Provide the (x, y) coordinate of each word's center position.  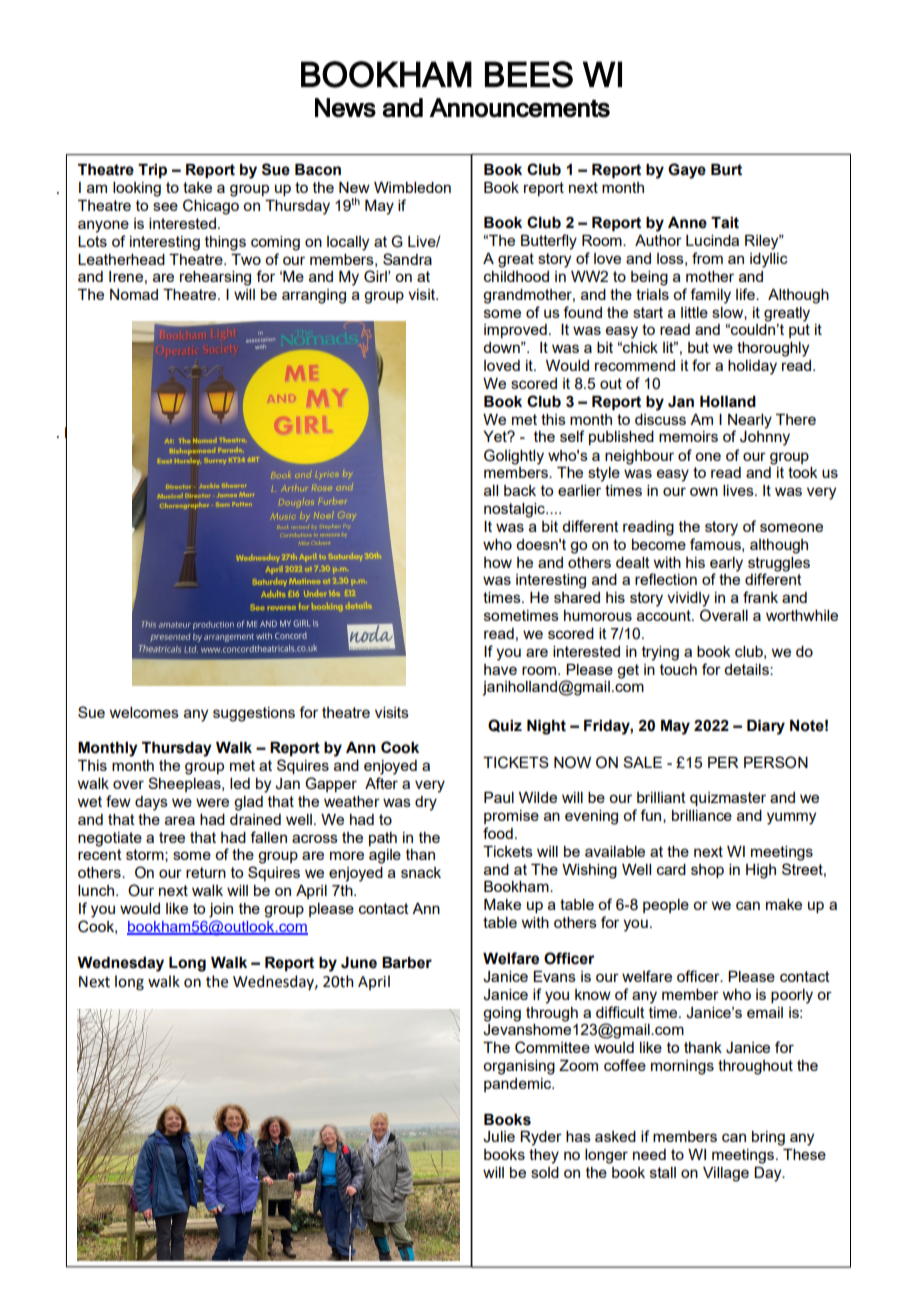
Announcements (520, 108)
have (500, 669)
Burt (726, 170)
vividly (688, 599)
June (359, 963)
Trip (152, 171)
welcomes (144, 712)
